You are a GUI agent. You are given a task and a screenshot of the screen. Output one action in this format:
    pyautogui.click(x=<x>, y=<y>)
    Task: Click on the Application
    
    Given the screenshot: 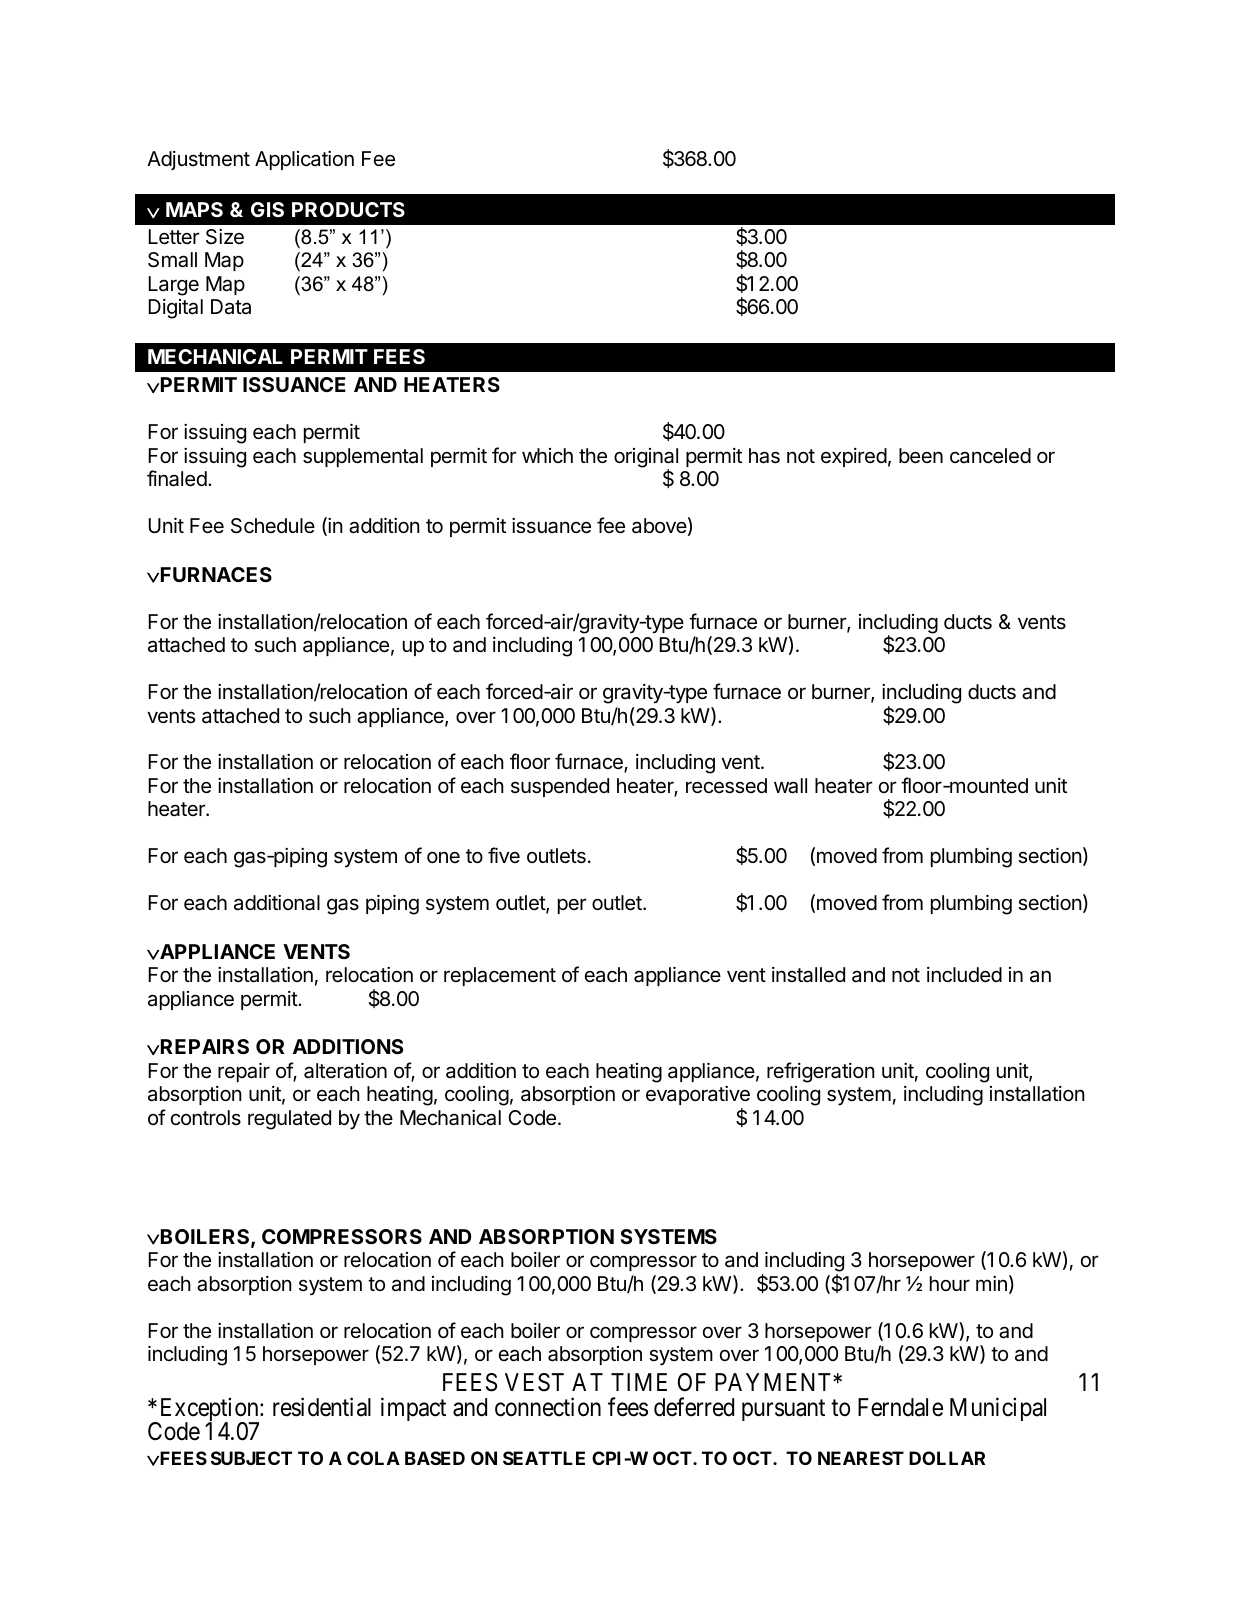 What is the action you would take?
    pyautogui.click(x=304, y=160)
